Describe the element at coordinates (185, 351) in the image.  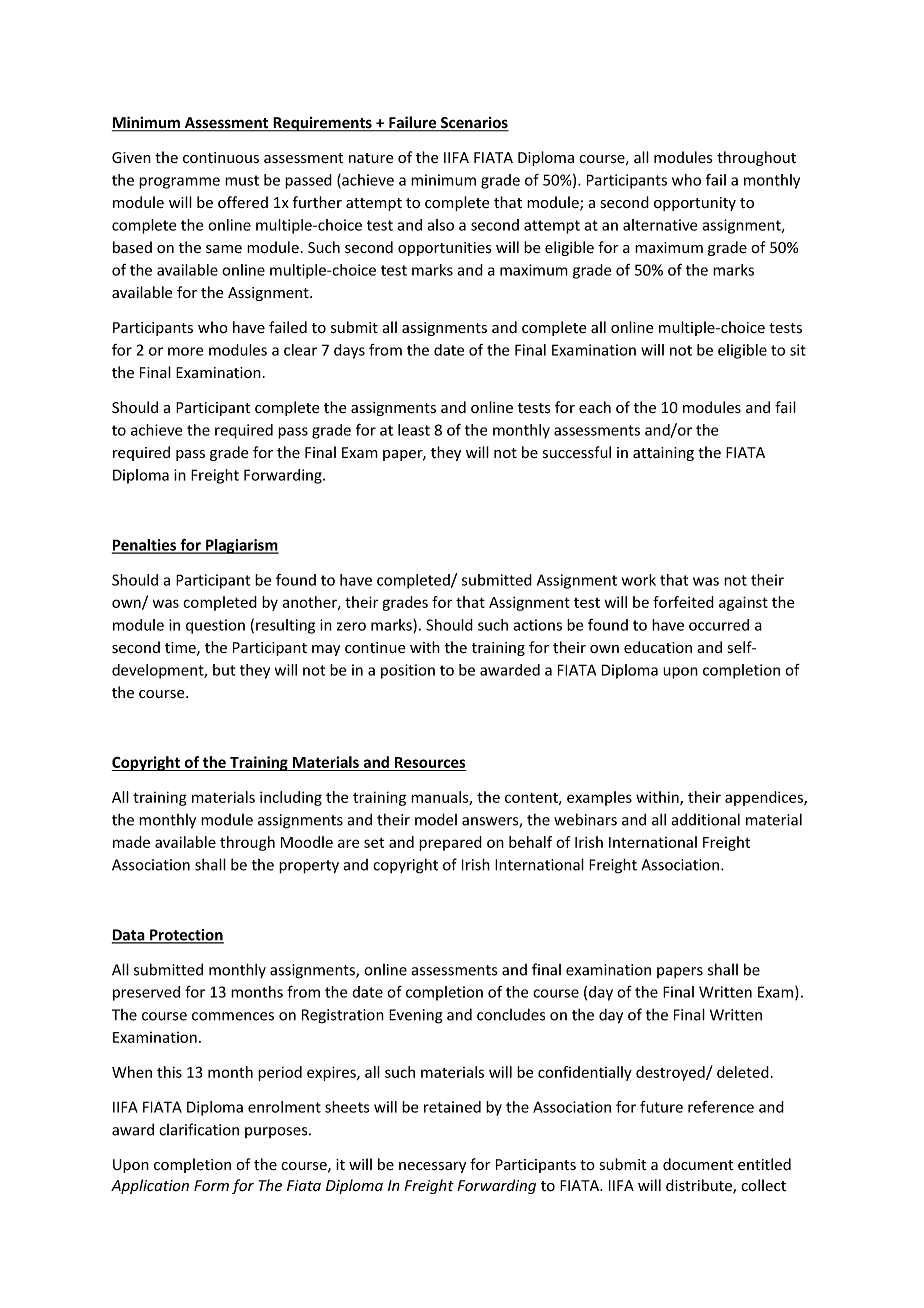
I see `more` at that location.
